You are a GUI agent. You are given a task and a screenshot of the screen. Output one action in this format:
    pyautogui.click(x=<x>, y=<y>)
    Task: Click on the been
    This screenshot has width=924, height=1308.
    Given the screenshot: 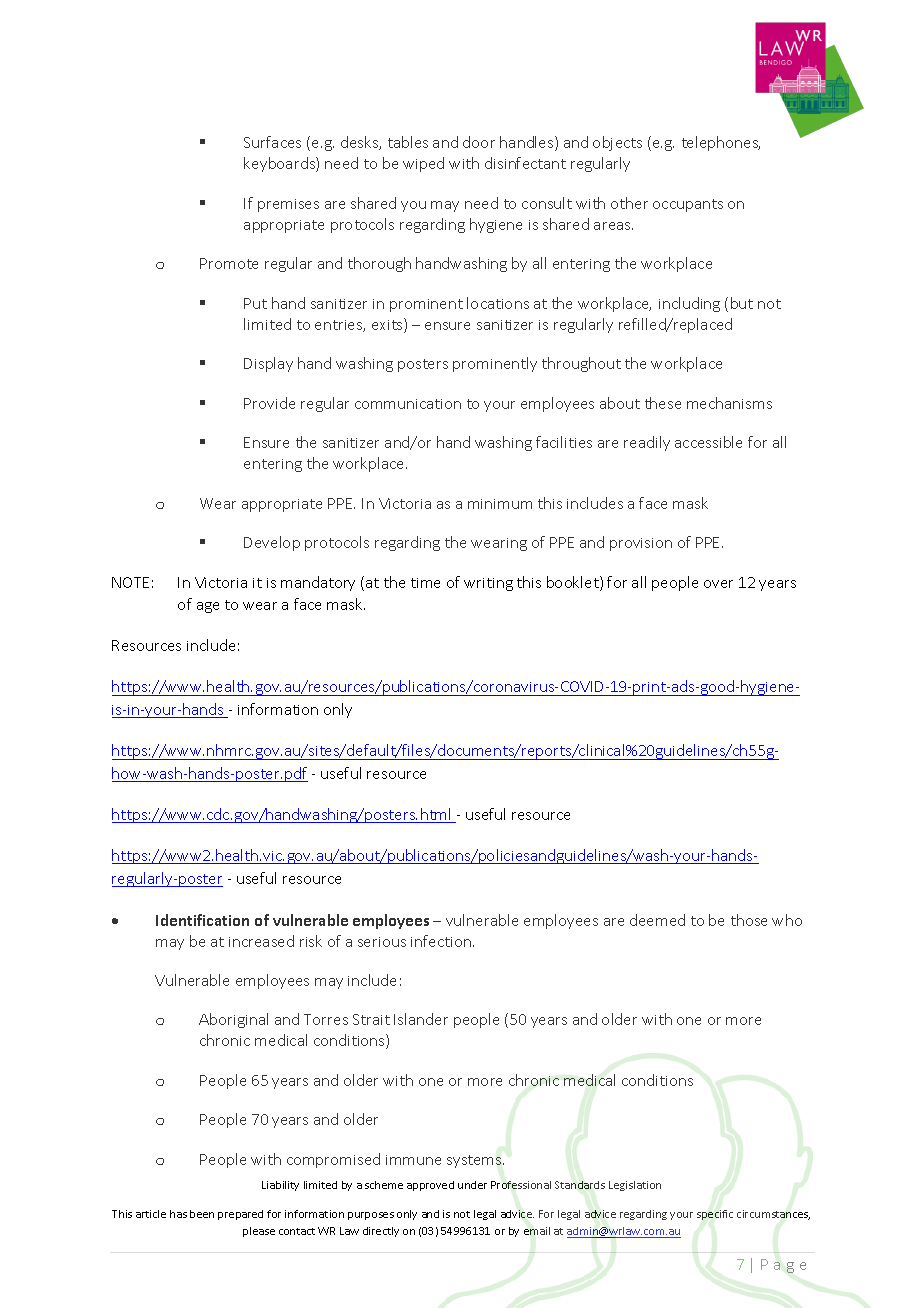 What is the action you would take?
    pyautogui.click(x=202, y=1214)
